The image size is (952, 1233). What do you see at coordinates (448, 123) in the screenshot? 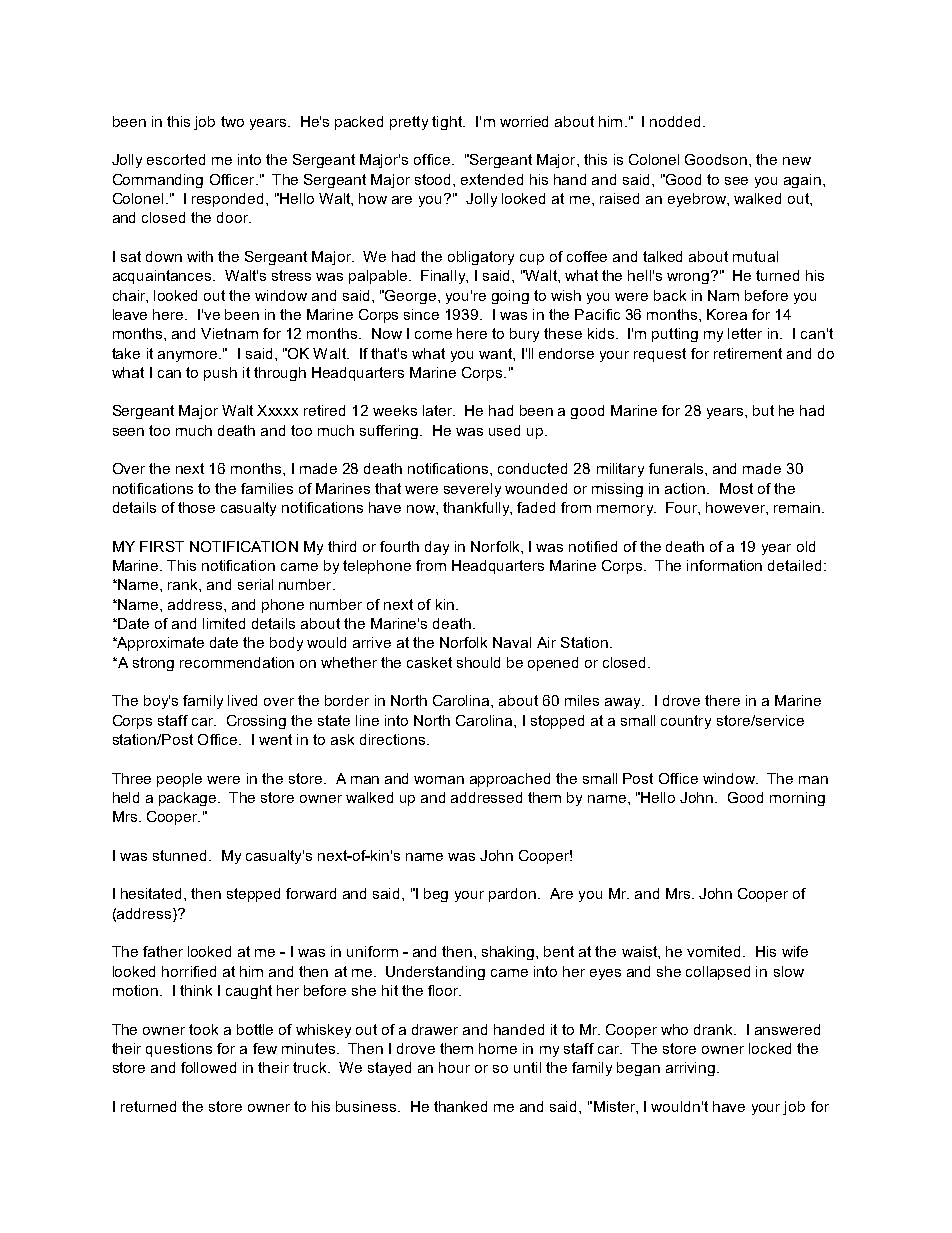
I see `tight` at bounding box center [448, 123].
